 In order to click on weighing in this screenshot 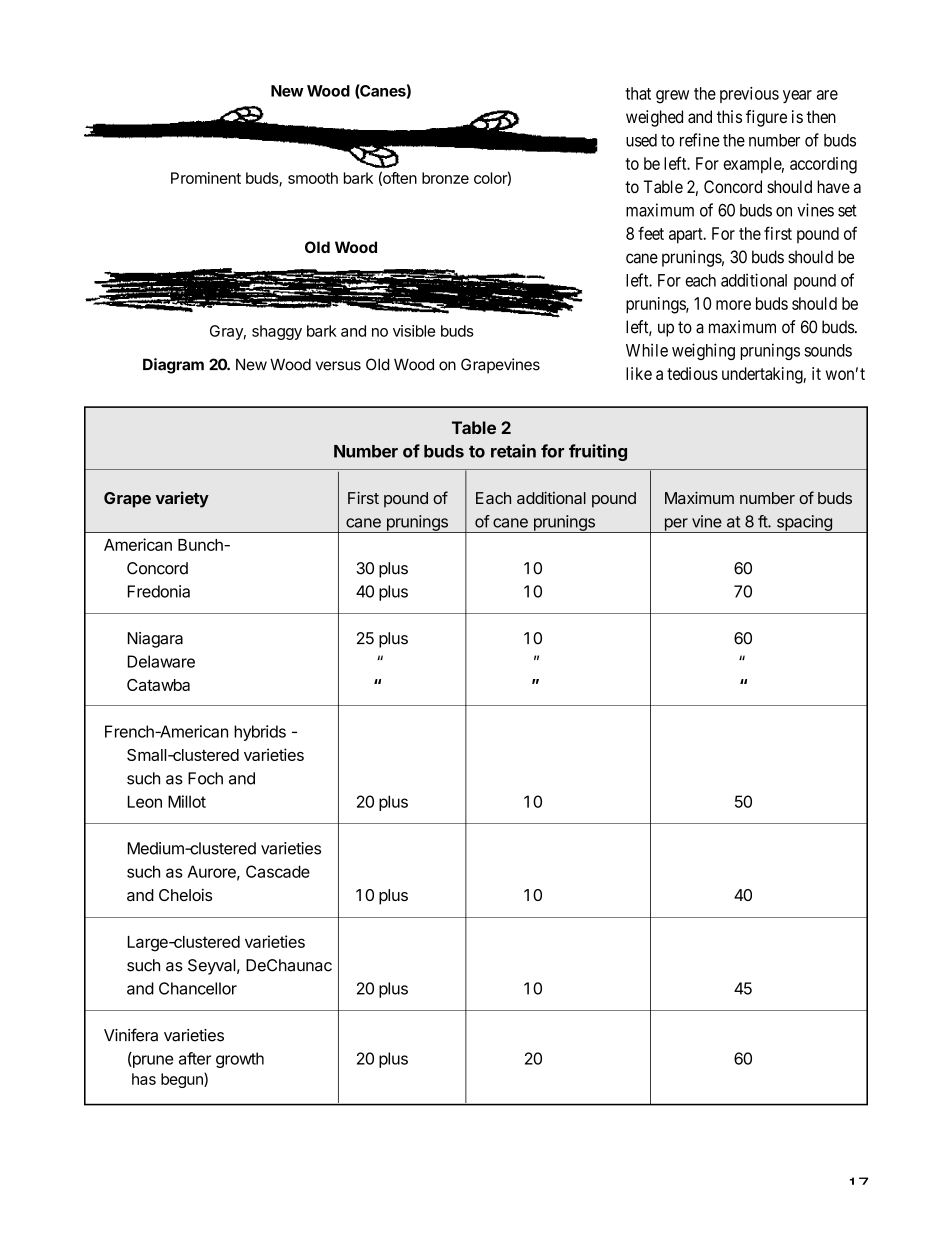, I will do `click(703, 351)`.
